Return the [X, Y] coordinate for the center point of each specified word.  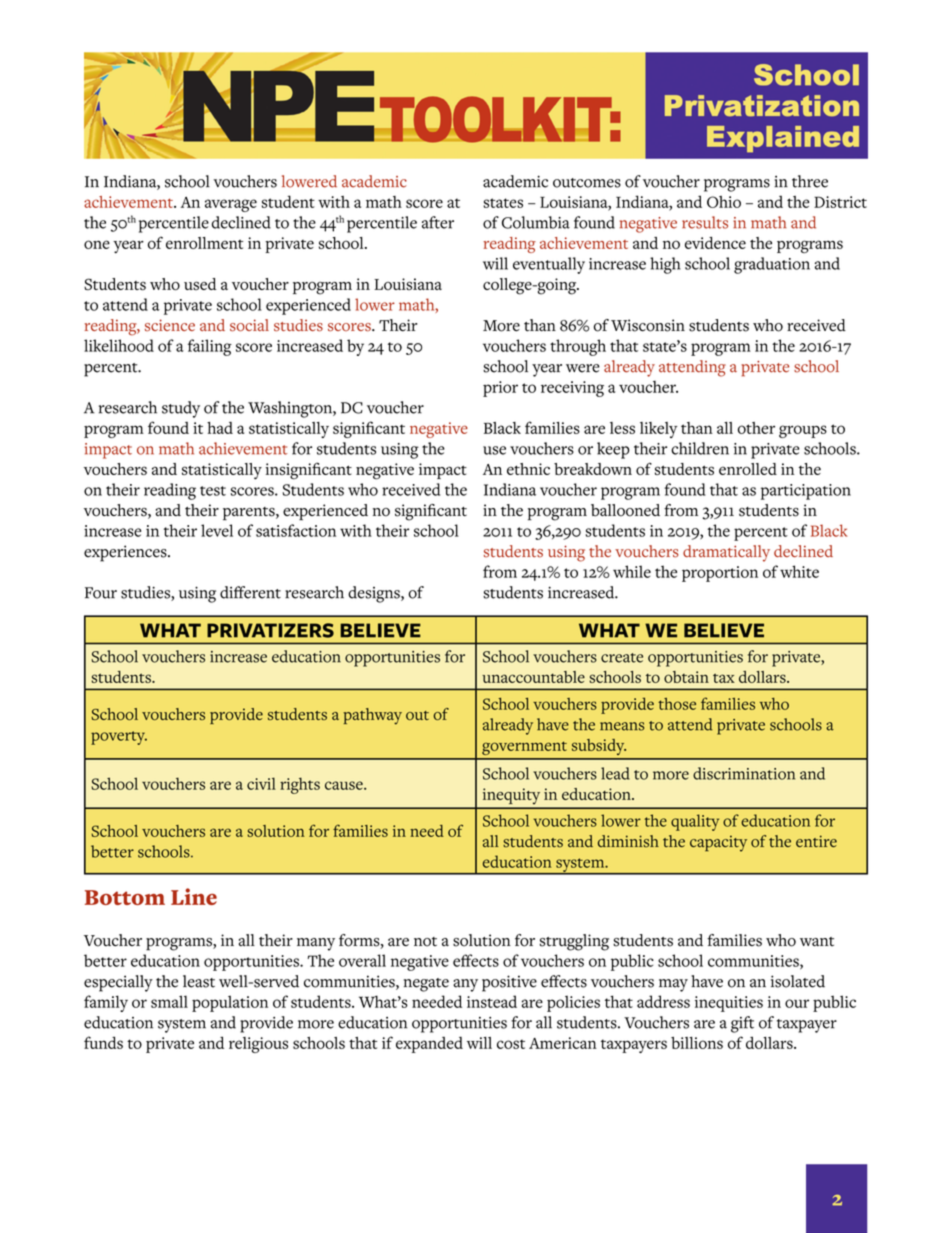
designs [375, 594]
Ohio [724, 202]
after [438, 222]
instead [492, 1001]
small [169, 1001]
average [231, 205]
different [250, 592]
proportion [720, 574]
